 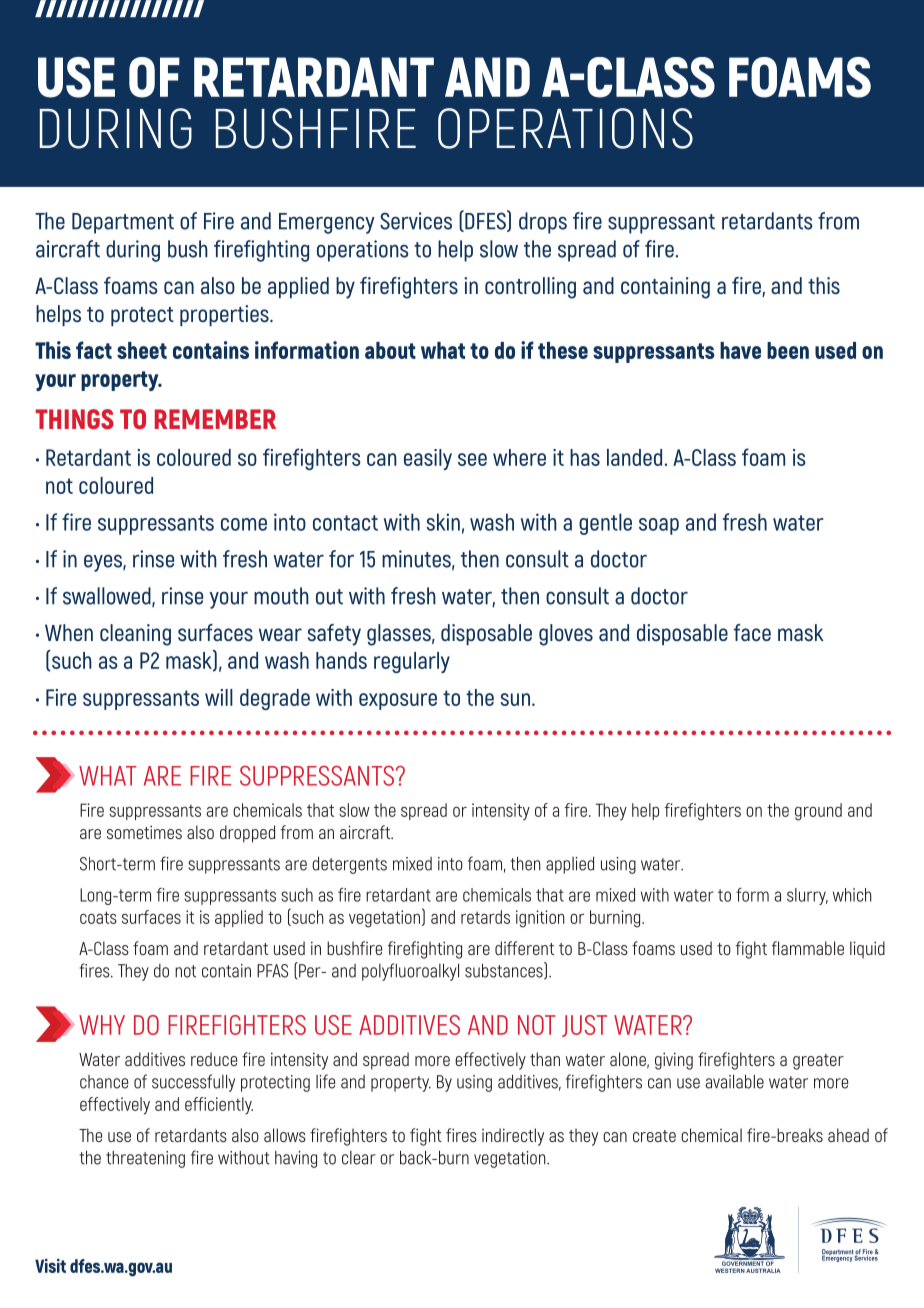 What do you see at coordinates (123, 223) in the page?
I see `Department` at bounding box center [123, 223].
